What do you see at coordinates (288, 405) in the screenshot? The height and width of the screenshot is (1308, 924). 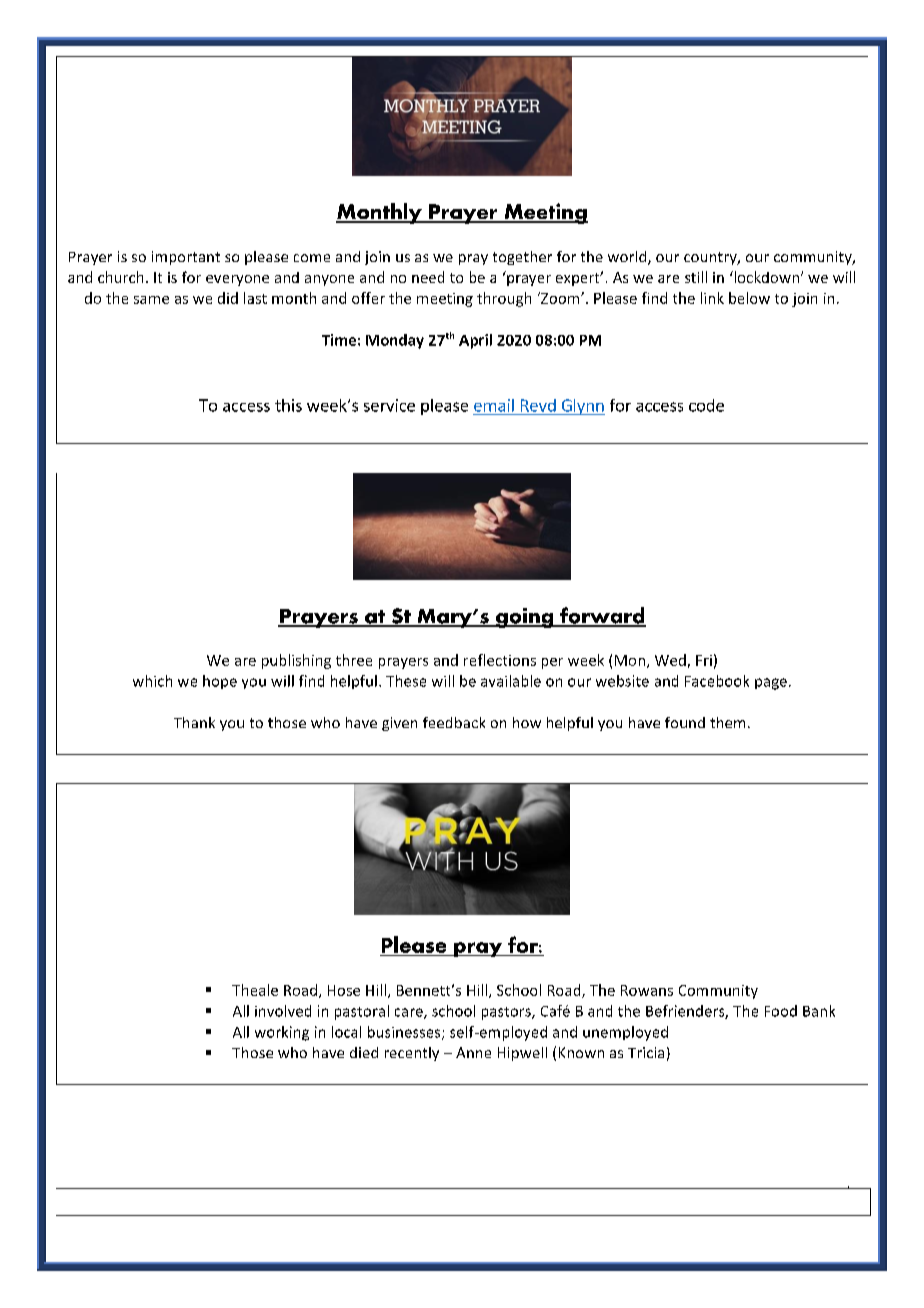 I see `this` at bounding box center [288, 405].
